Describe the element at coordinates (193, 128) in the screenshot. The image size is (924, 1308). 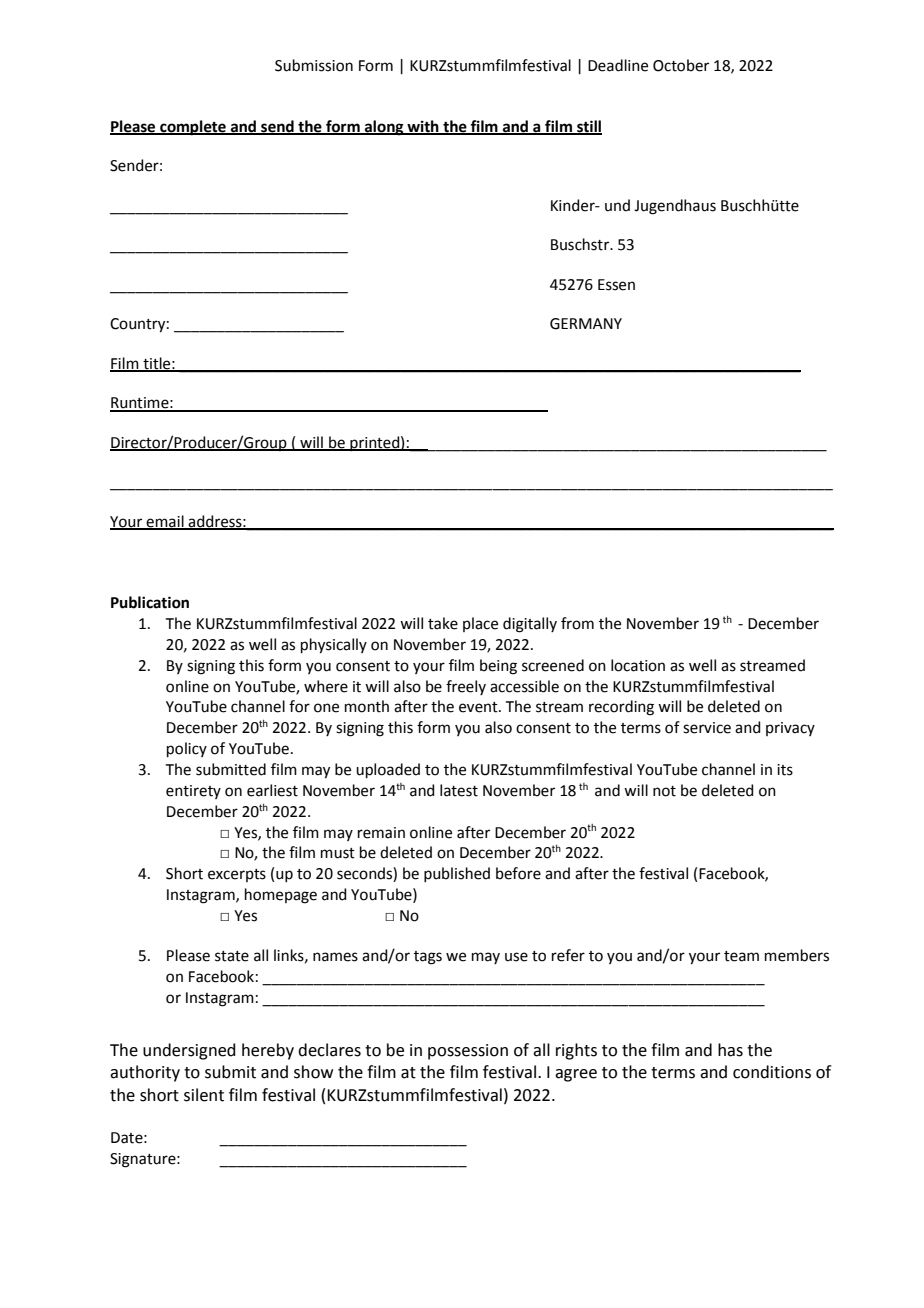
I see `complete` at that location.
